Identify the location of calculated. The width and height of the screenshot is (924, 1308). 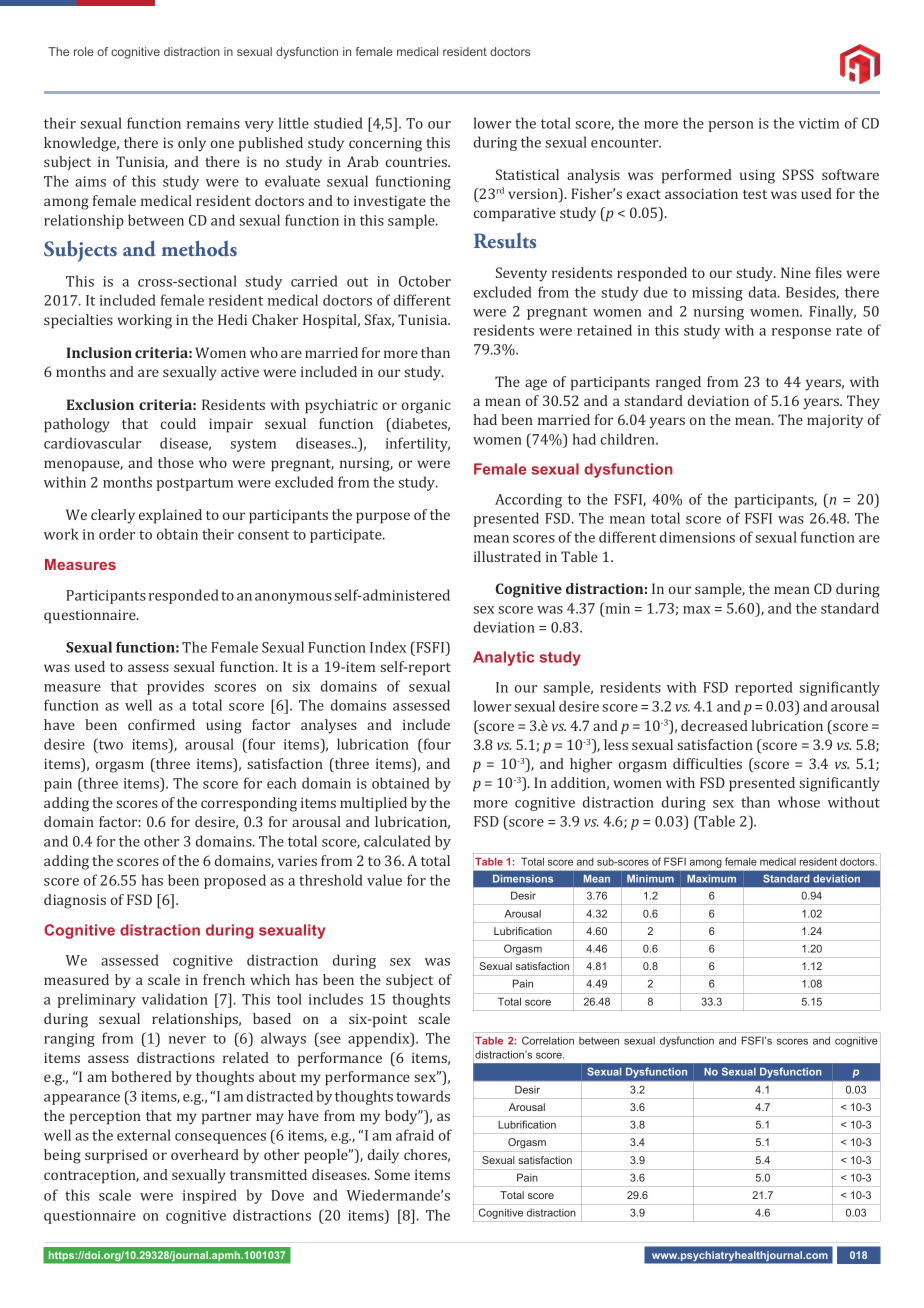
(397, 841).
